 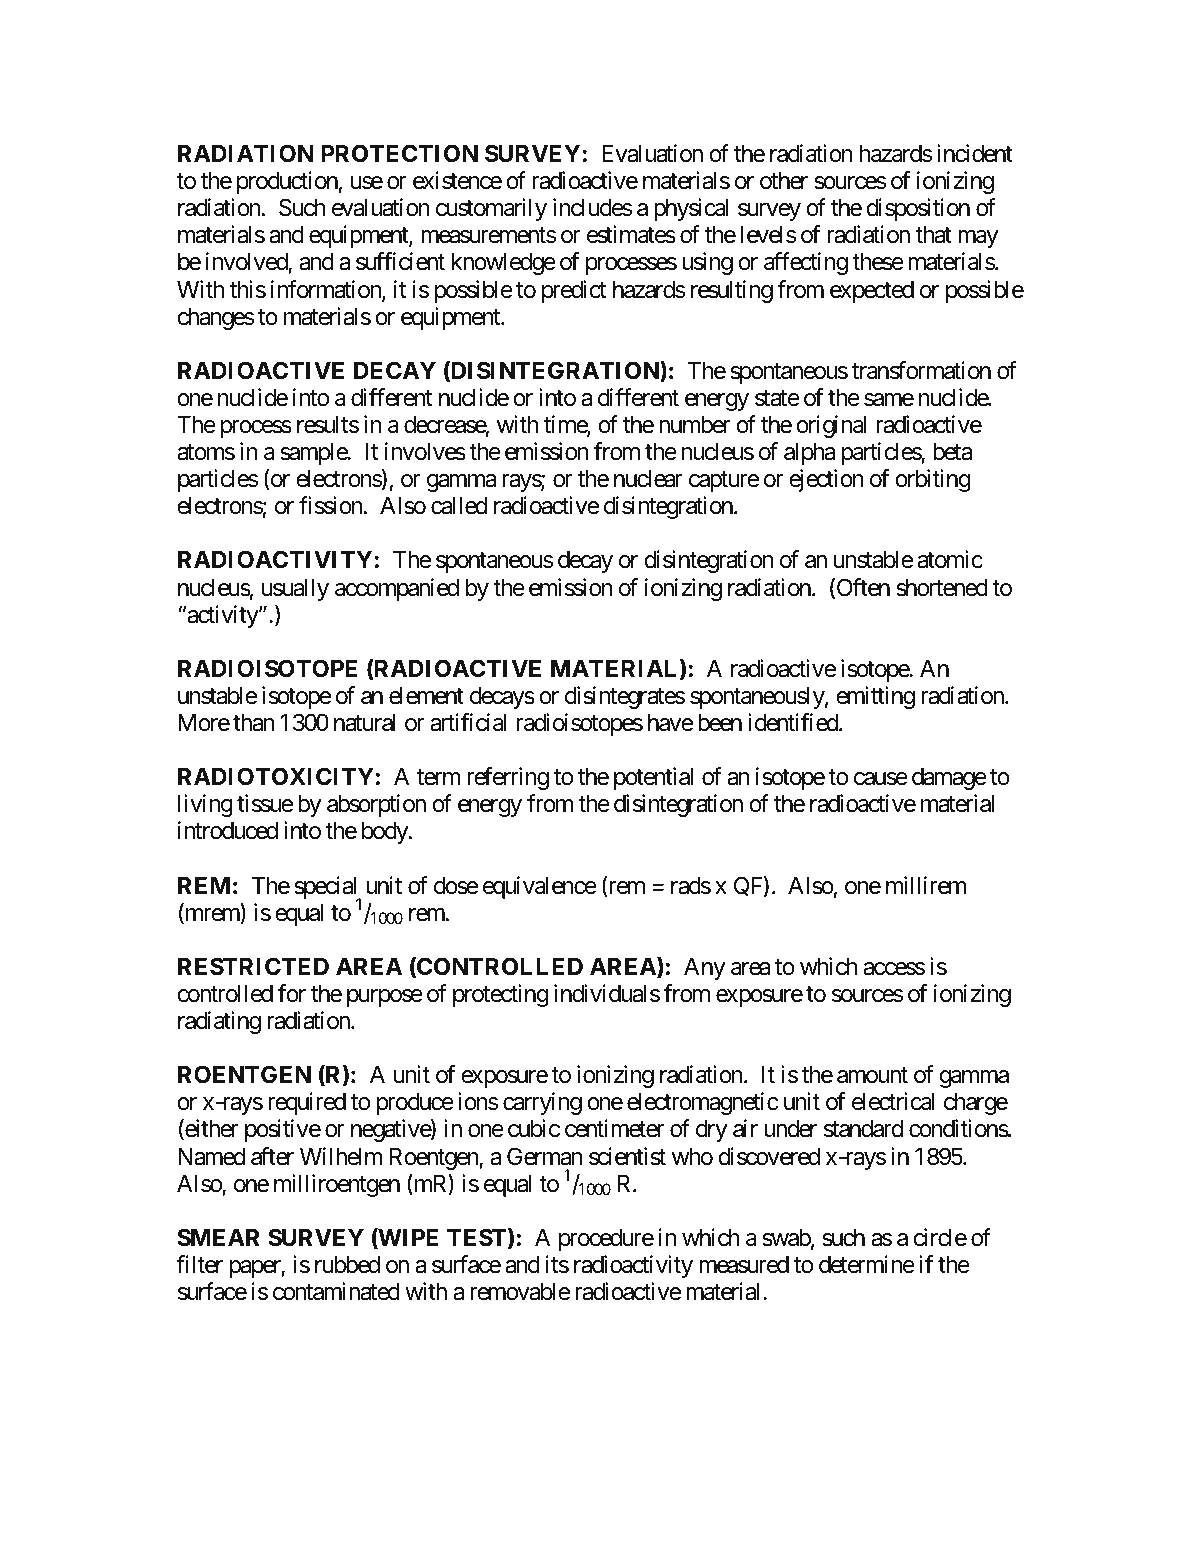 I want to click on RESTRICTED, so click(x=253, y=966).
